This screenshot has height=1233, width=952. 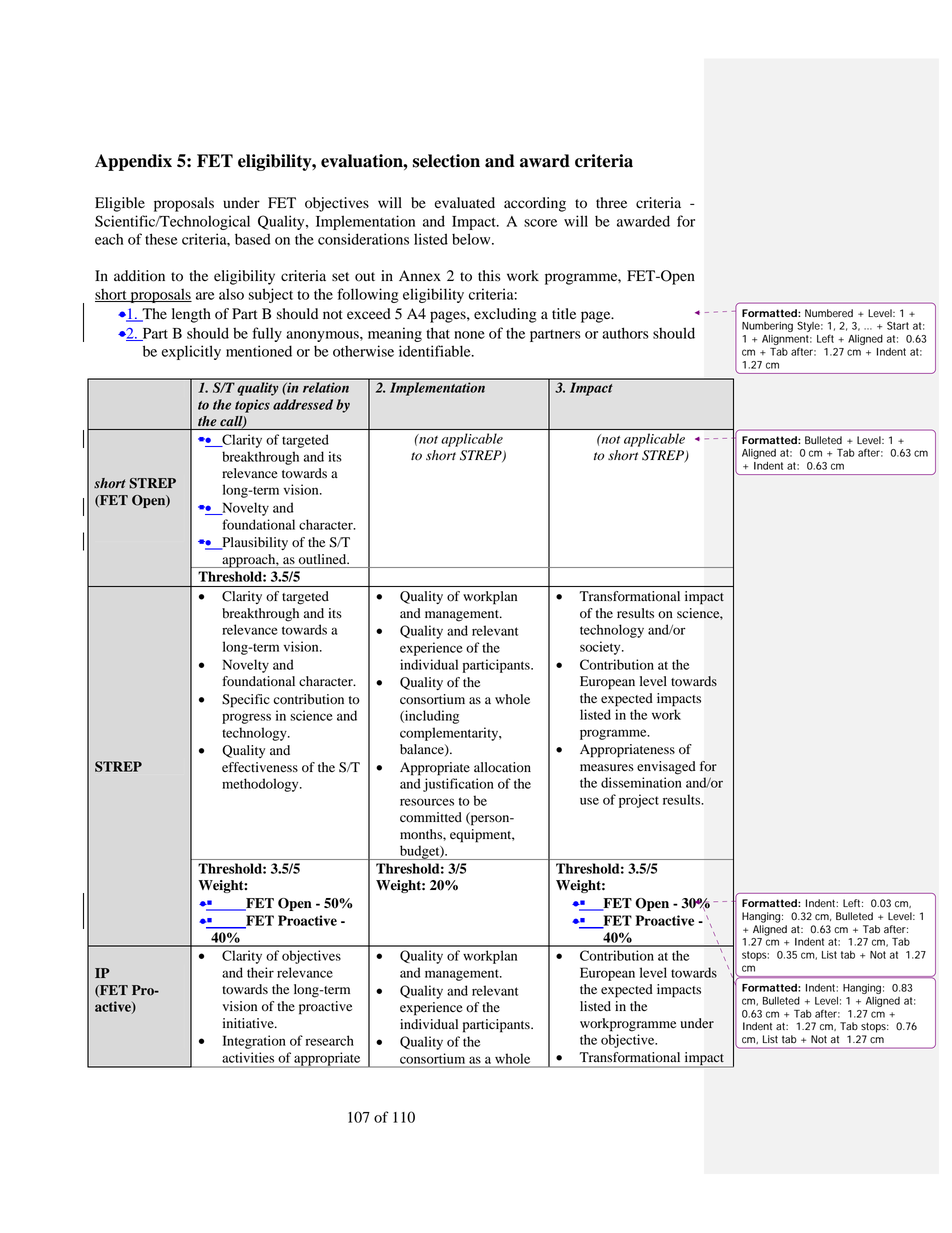 I want to click on society, so click(x=601, y=648).
